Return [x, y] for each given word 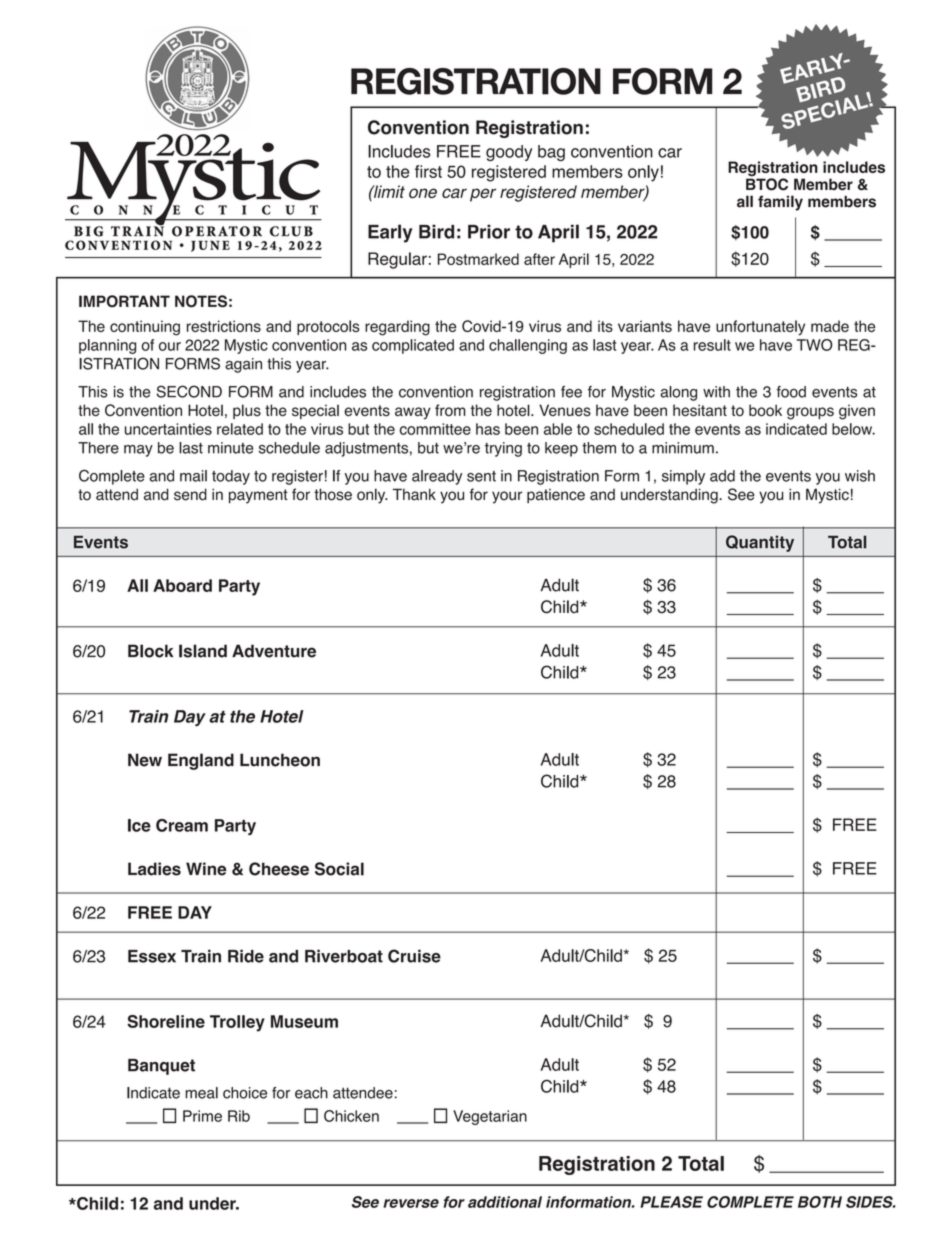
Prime [202, 1116]
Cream [182, 825]
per [483, 195]
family [780, 203]
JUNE [210, 246]
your [507, 497]
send [190, 494]
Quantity [760, 543]
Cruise [414, 956]
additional [505, 1202]
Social [339, 869]
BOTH [820, 1202]
